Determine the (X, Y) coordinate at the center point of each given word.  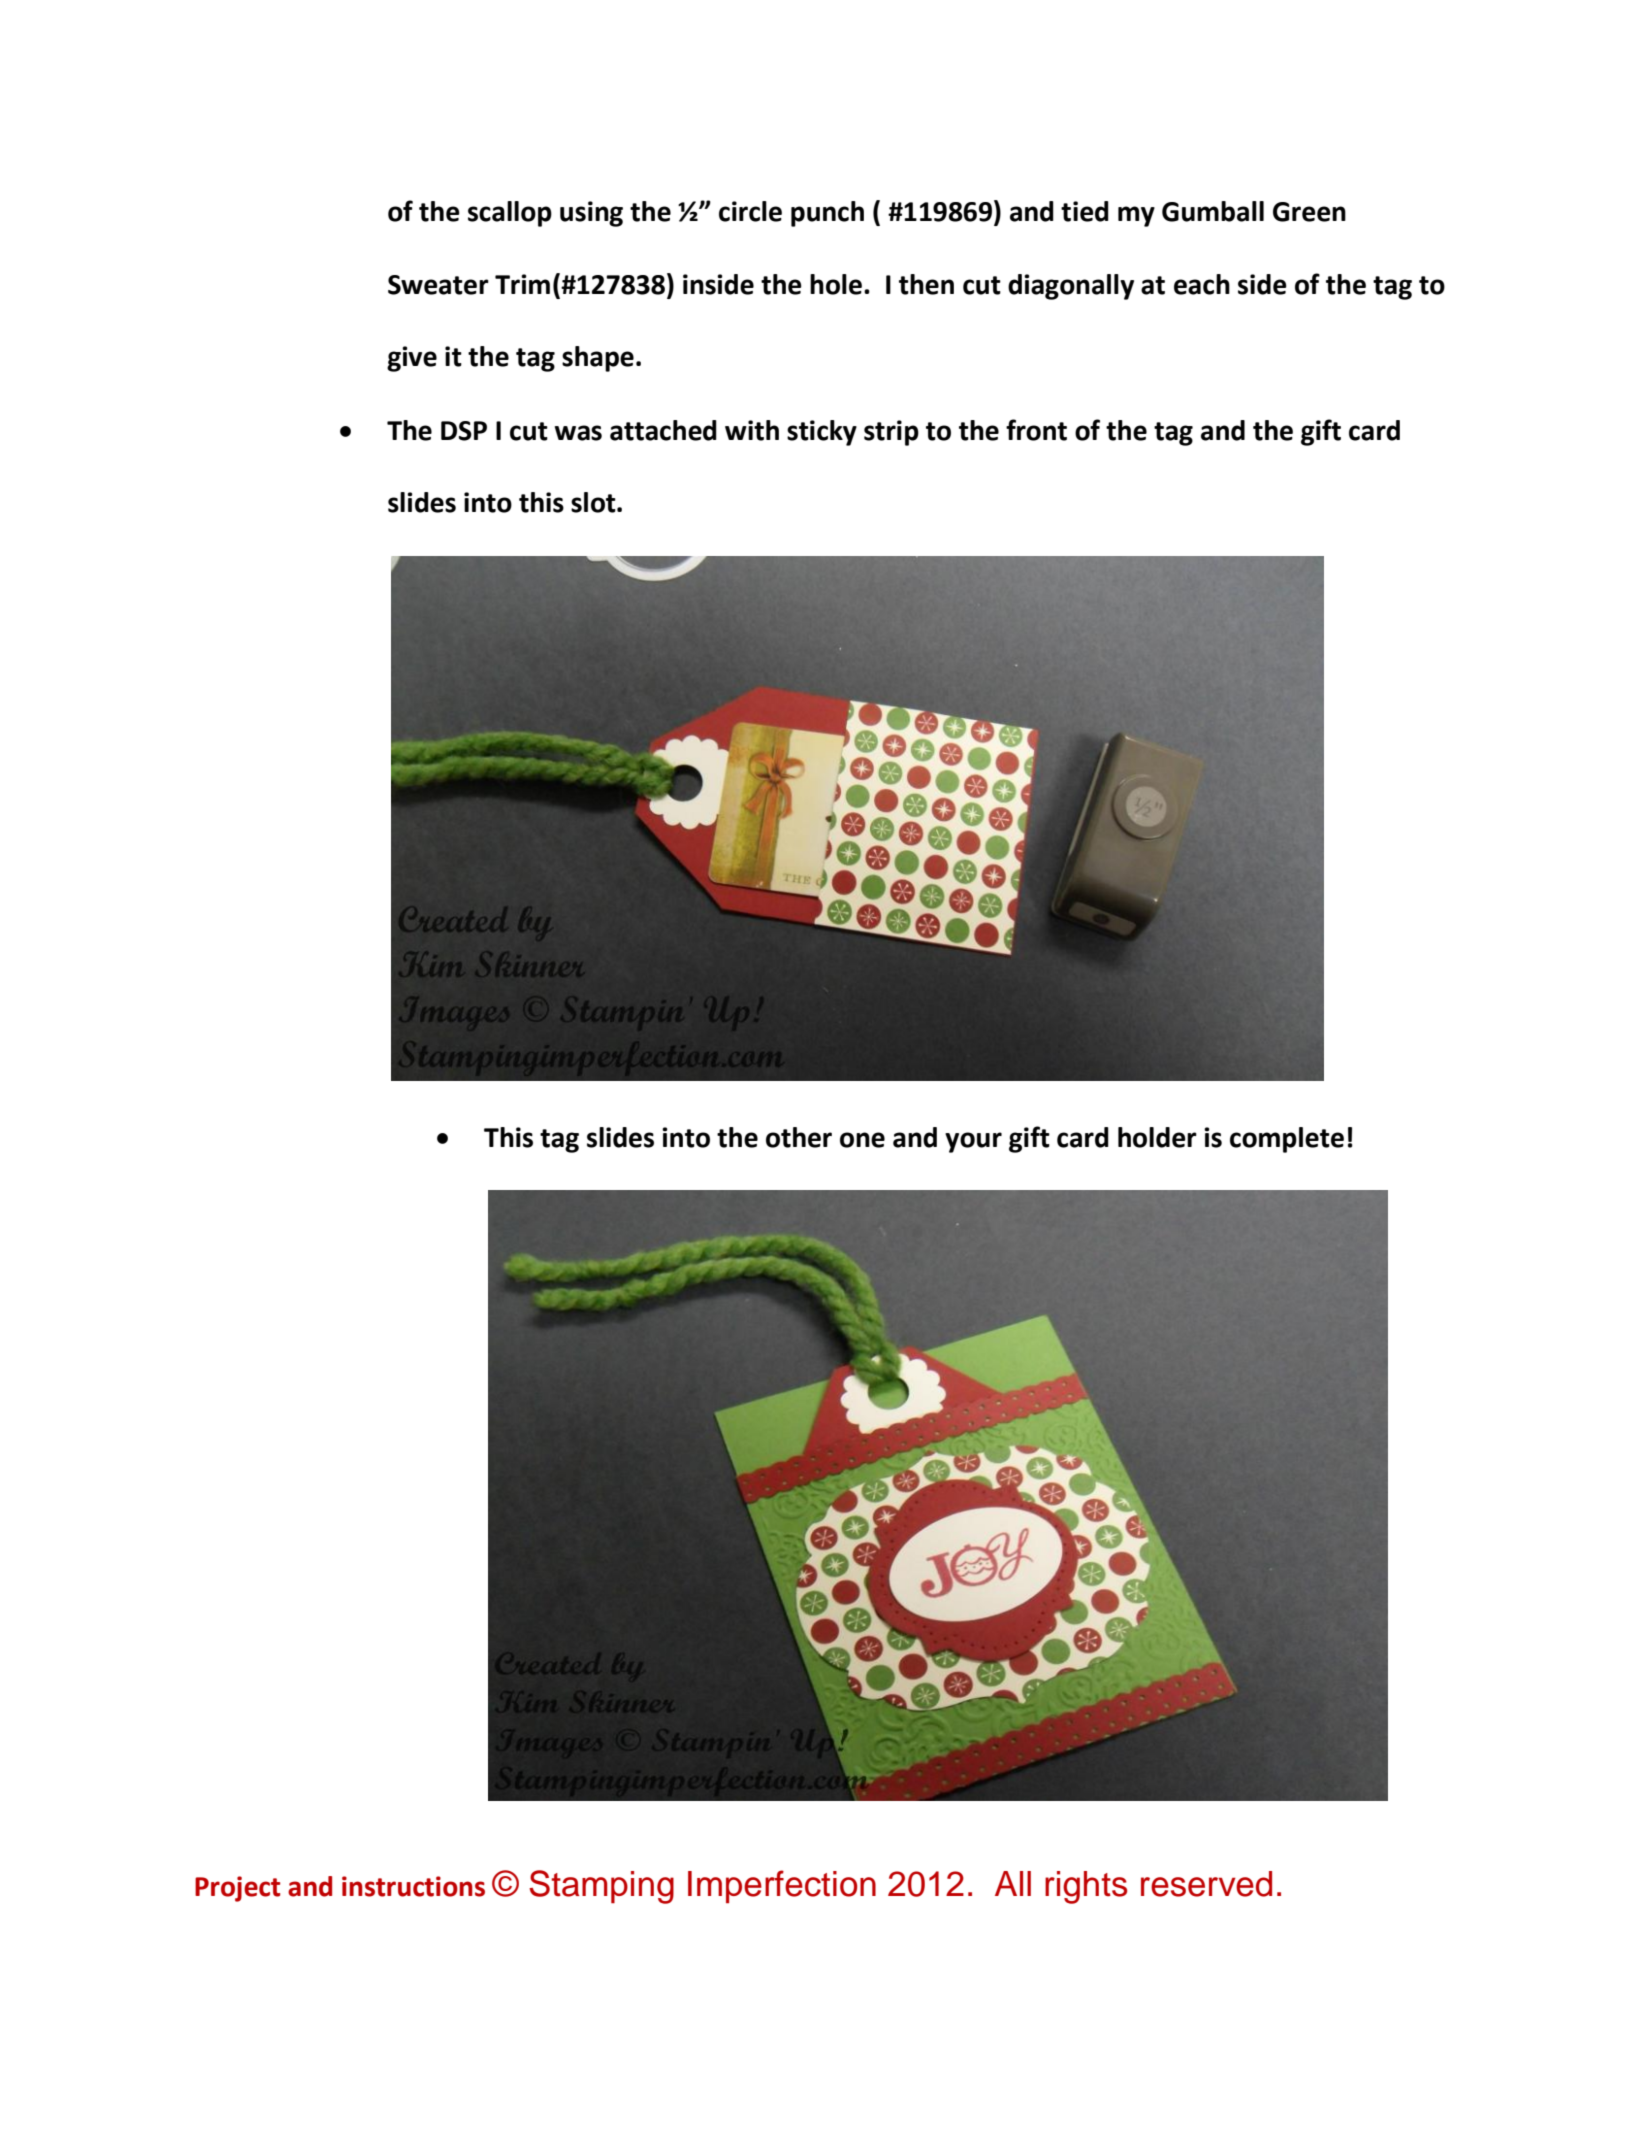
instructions (413, 1886)
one (862, 1140)
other (799, 1137)
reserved (1206, 1884)
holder (1157, 1137)
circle (750, 211)
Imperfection (782, 1886)
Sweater (438, 285)
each (1202, 284)
